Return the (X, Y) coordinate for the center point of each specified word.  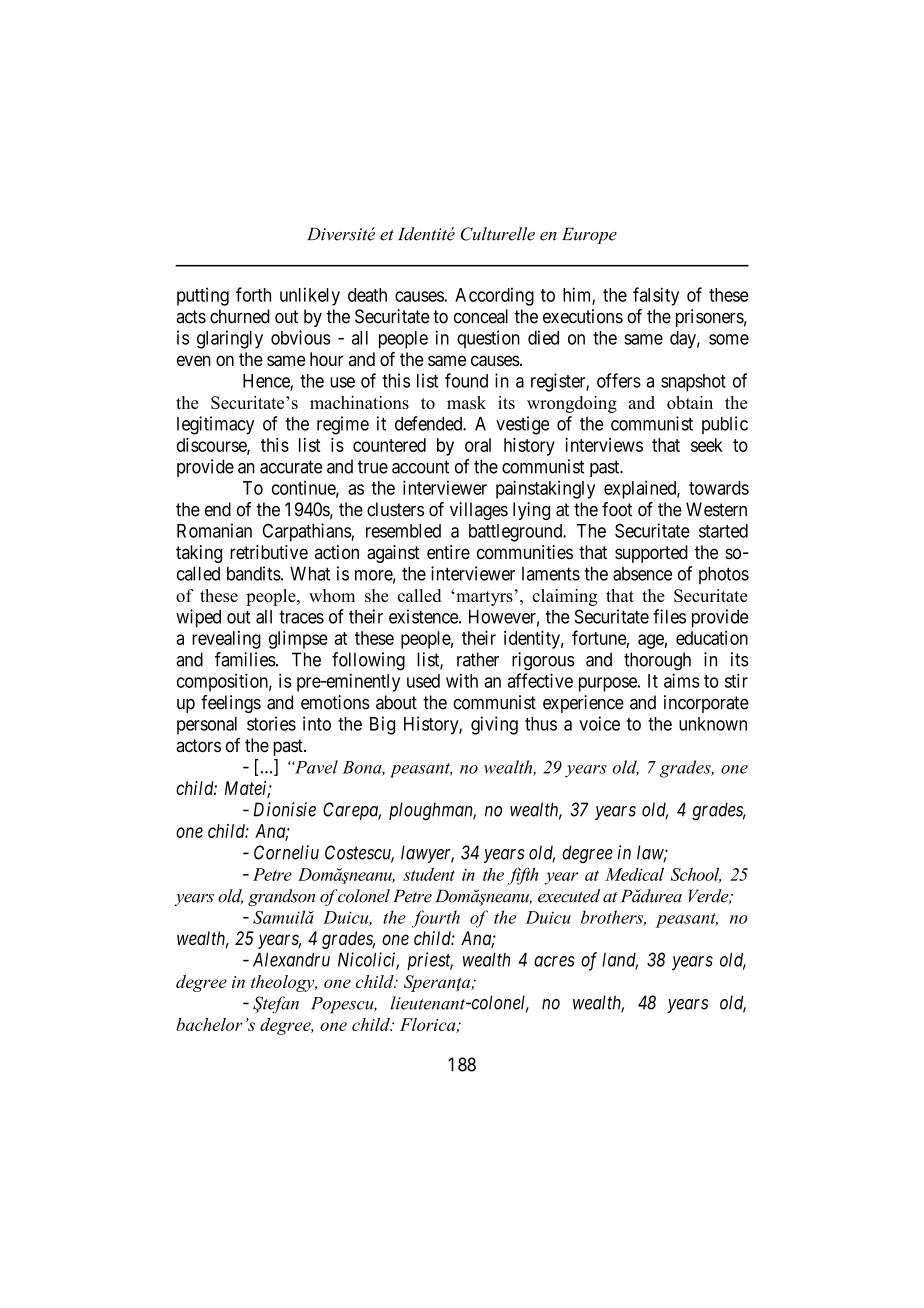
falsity (656, 296)
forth (253, 294)
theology (284, 983)
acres (554, 961)
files (669, 616)
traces (301, 617)
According (494, 296)
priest (430, 961)
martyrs (484, 598)
